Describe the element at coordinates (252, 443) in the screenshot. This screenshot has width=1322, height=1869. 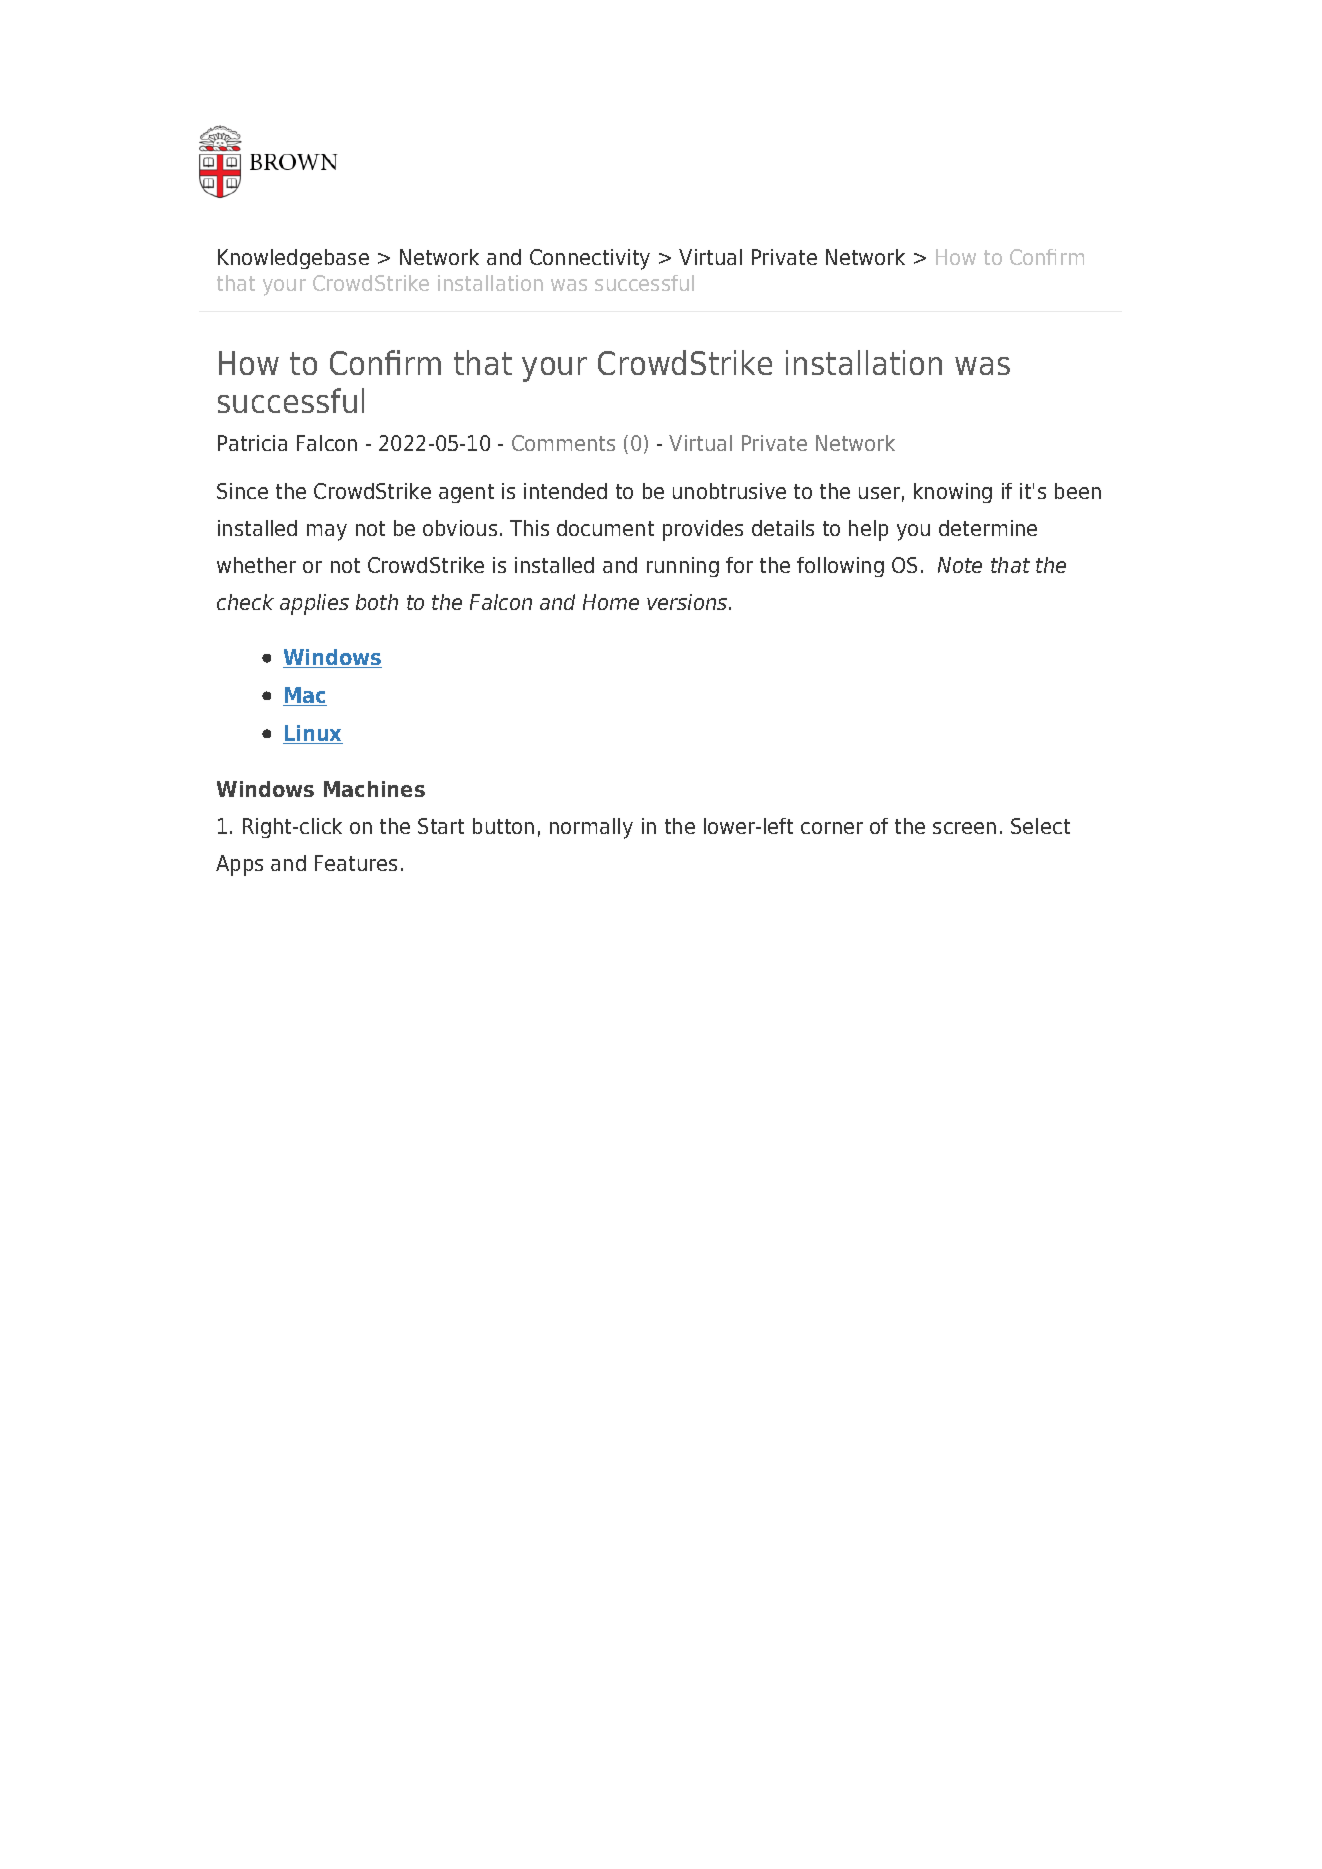
I see `Patricia` at that location.
